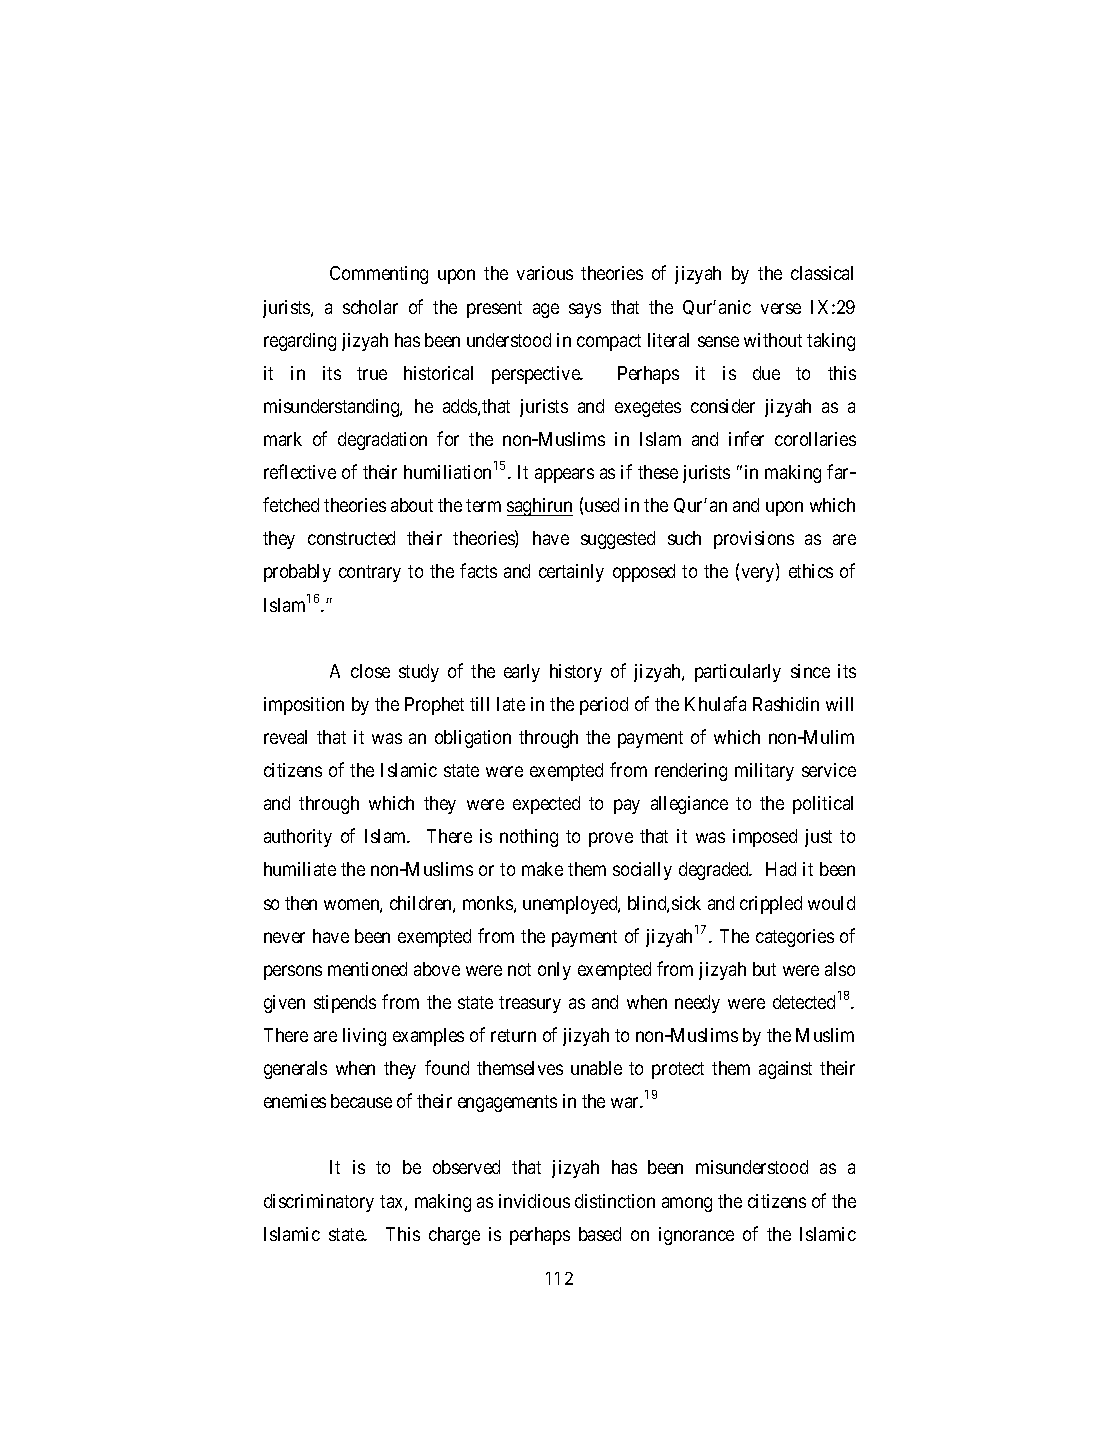 Image resolution: width=1119 pixels, height=1448 pixels. What do you see at coordinates (764, 772) in the screenshot?
I see `military` at bounding box center [764, 772].
